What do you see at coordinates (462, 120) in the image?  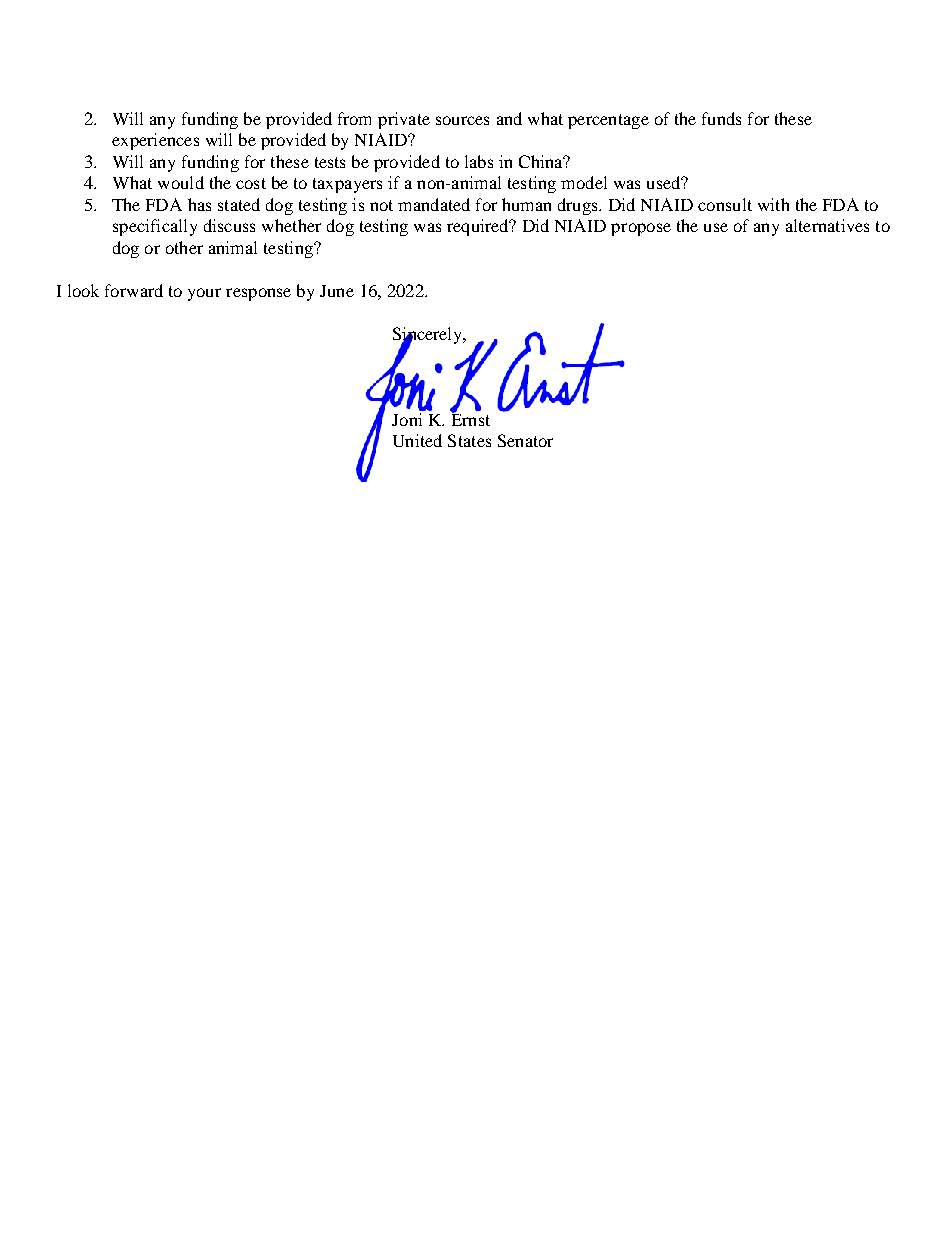 I see `sources` at bounding box center [462, 120].
